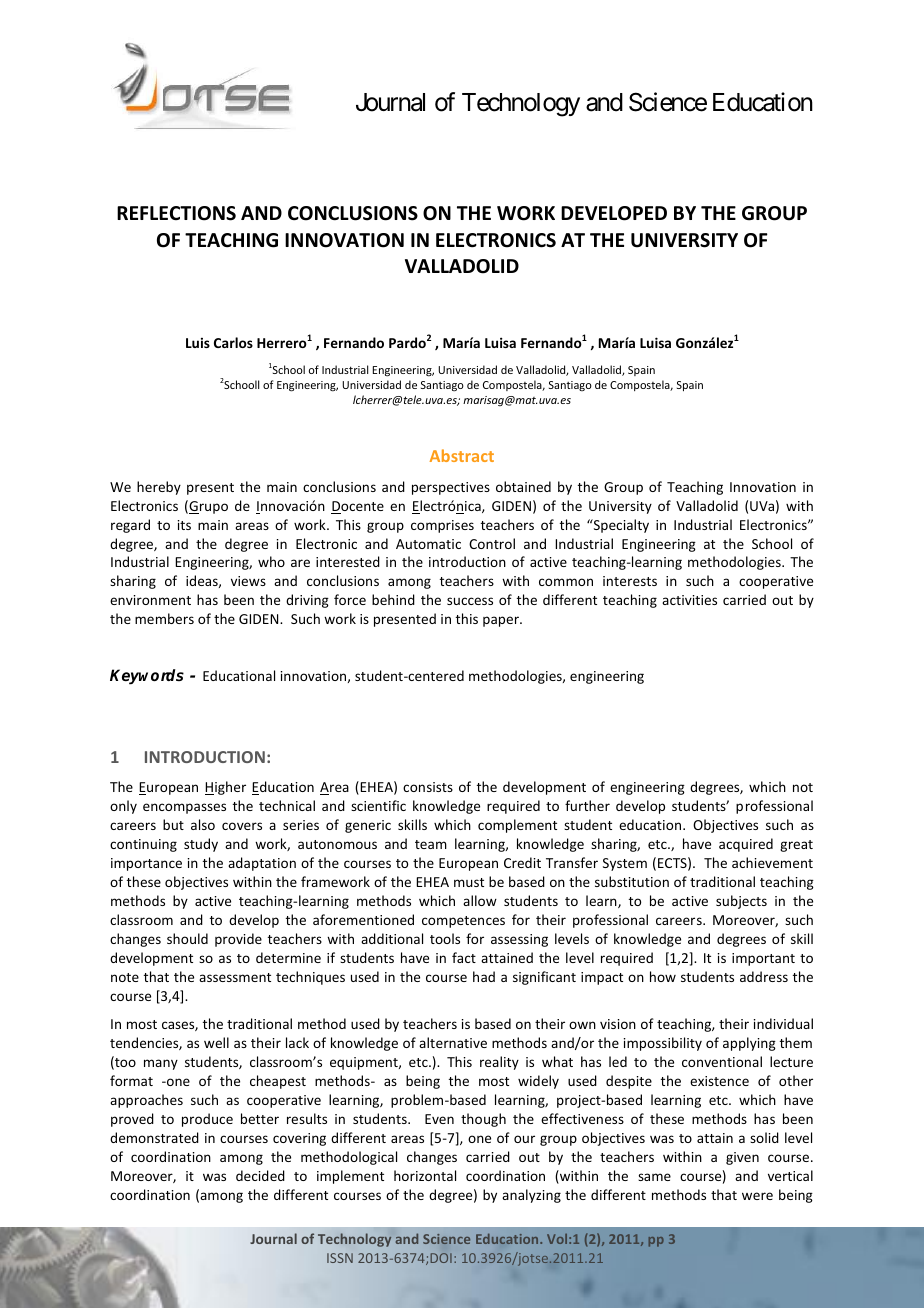  Describe the element at coordinates (176, 213) in the screenshot. I see `REFLECTIONS` at that location.
